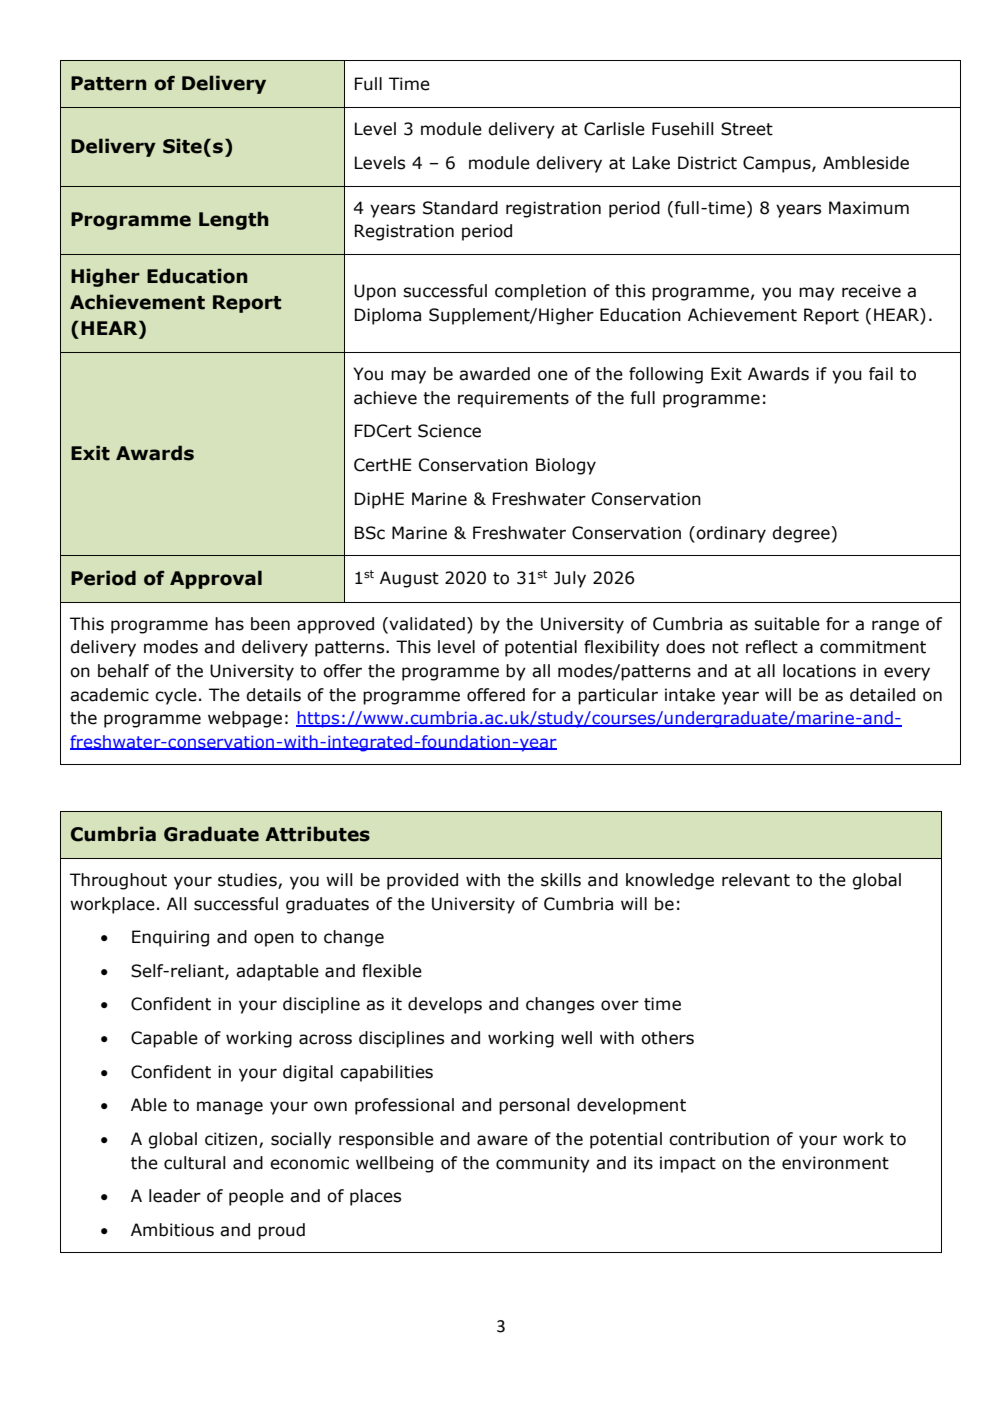 Image resolution: width=1002 pixels, height=1417 pixels. I want to click on cycle, so click(176, 696).
